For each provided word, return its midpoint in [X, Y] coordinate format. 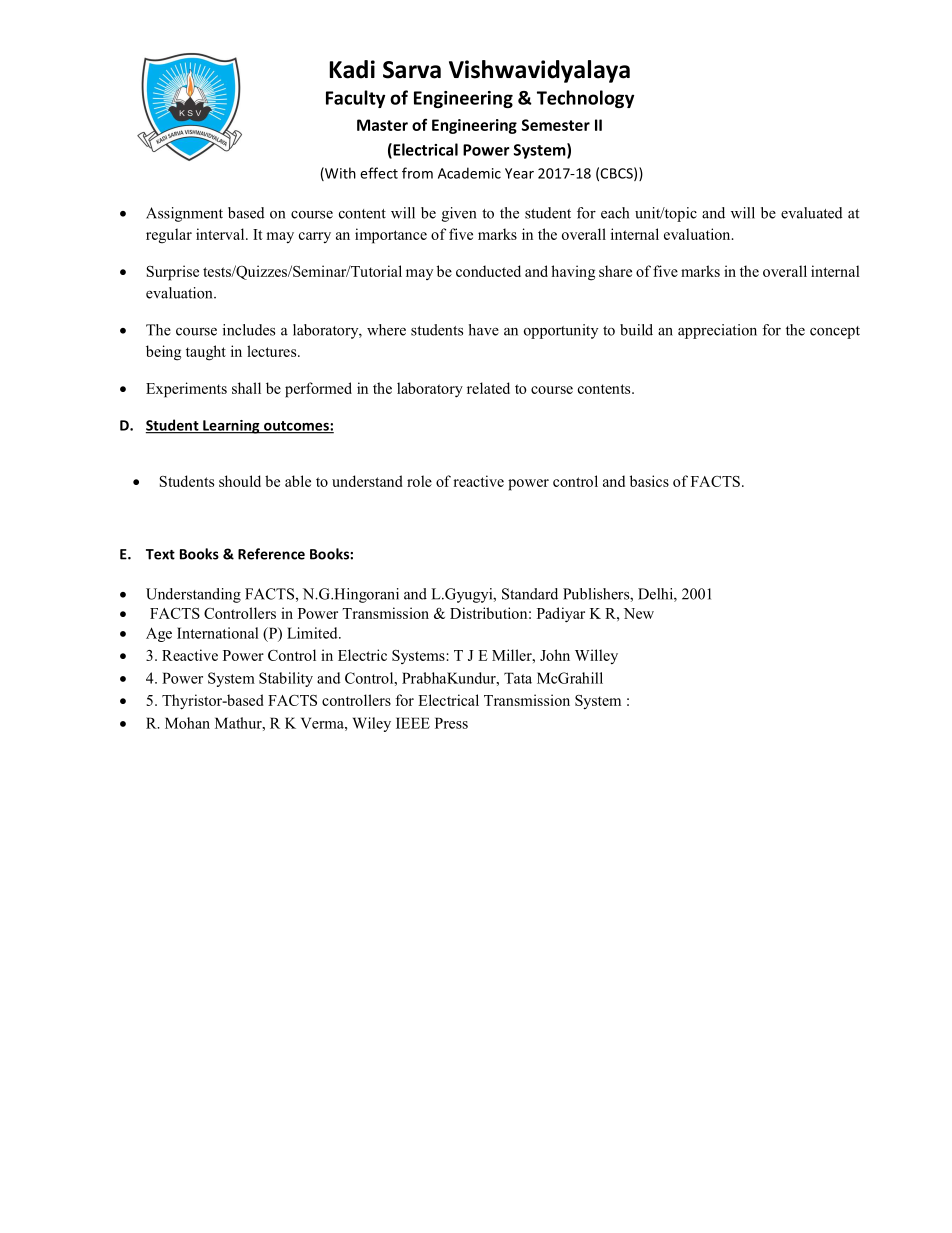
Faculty [355, 99]
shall [246, 388]
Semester [556, 125]
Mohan [187, 723]
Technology [585, 99]
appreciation [717, 331]
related [488, 388]
